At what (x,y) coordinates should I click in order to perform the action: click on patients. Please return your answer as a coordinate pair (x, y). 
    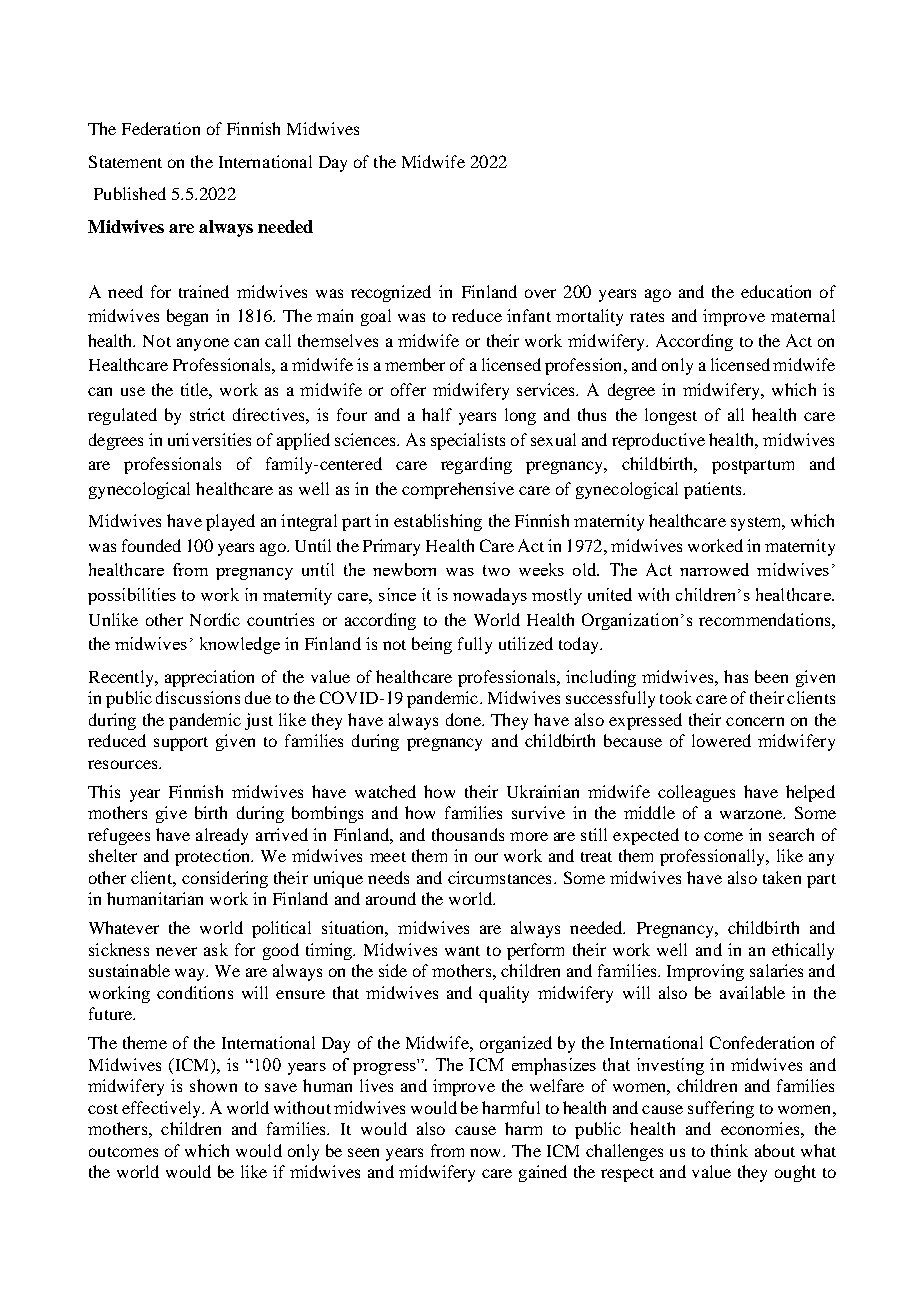
    Looking at the image, I should click on (714, 490).
